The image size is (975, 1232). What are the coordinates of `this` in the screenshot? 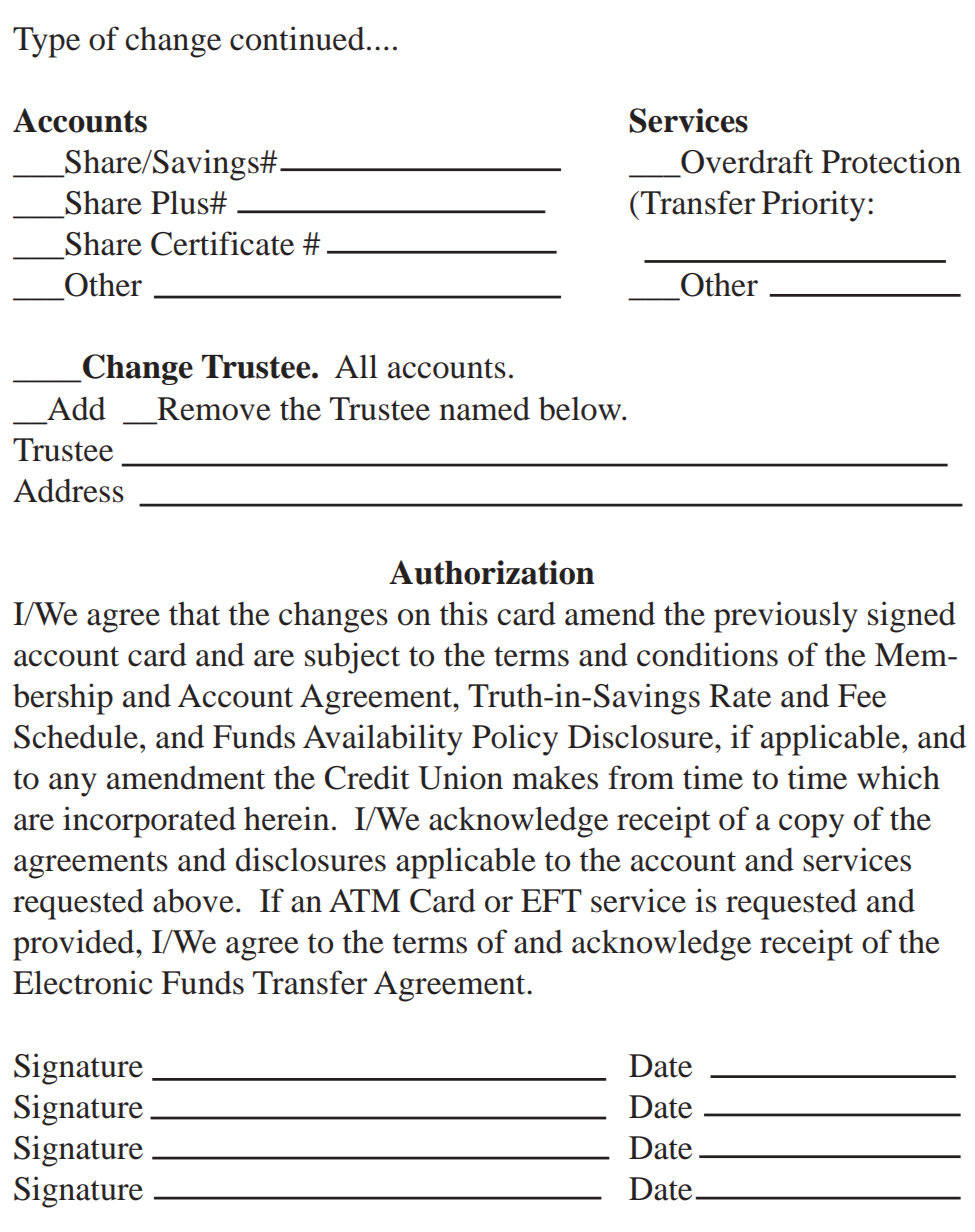 It's located at (464, 613).
